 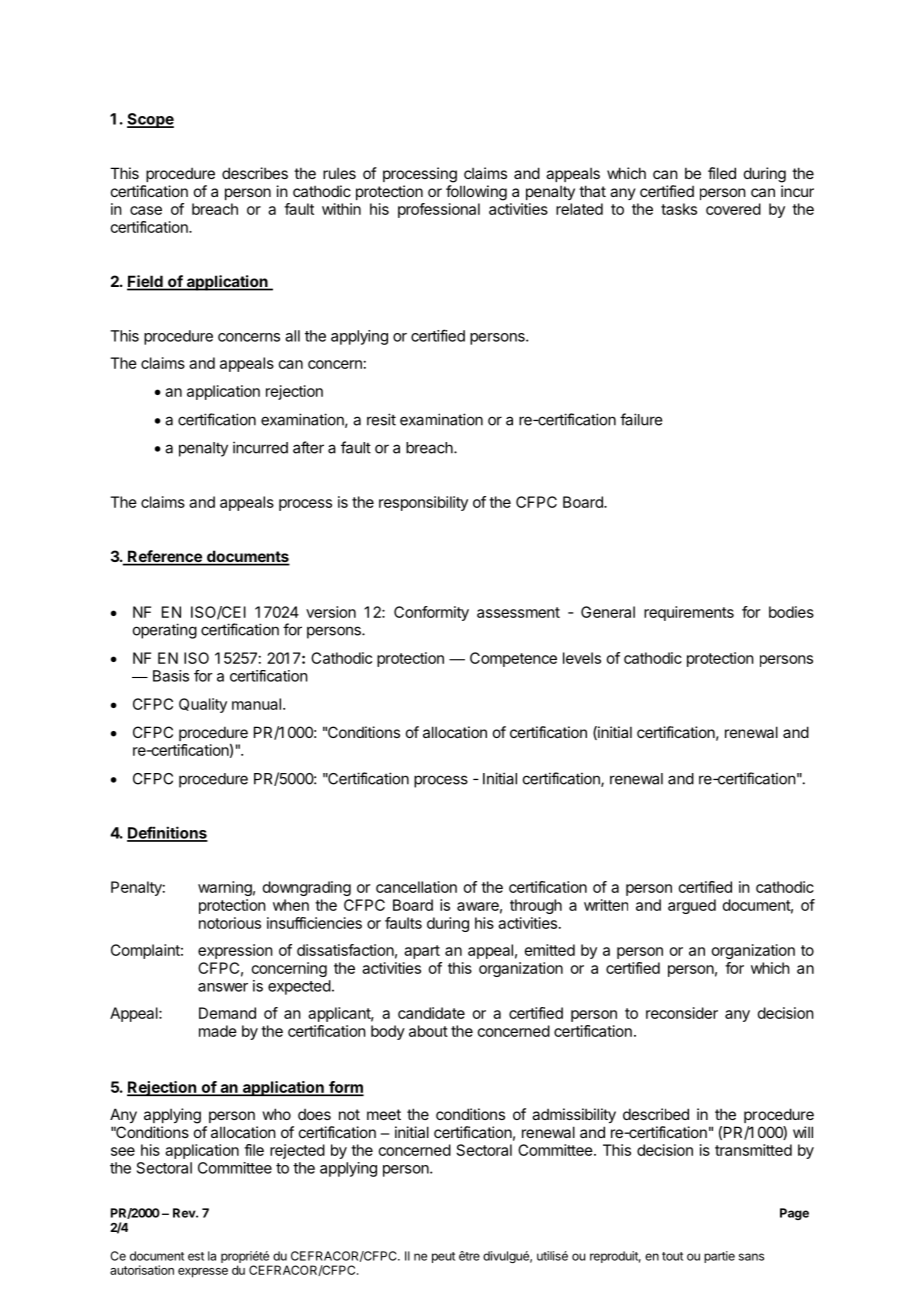 What do you see at coordinates (203, 705) in the screenshot?
I see `Quality` at bounding box center [203, 705].
